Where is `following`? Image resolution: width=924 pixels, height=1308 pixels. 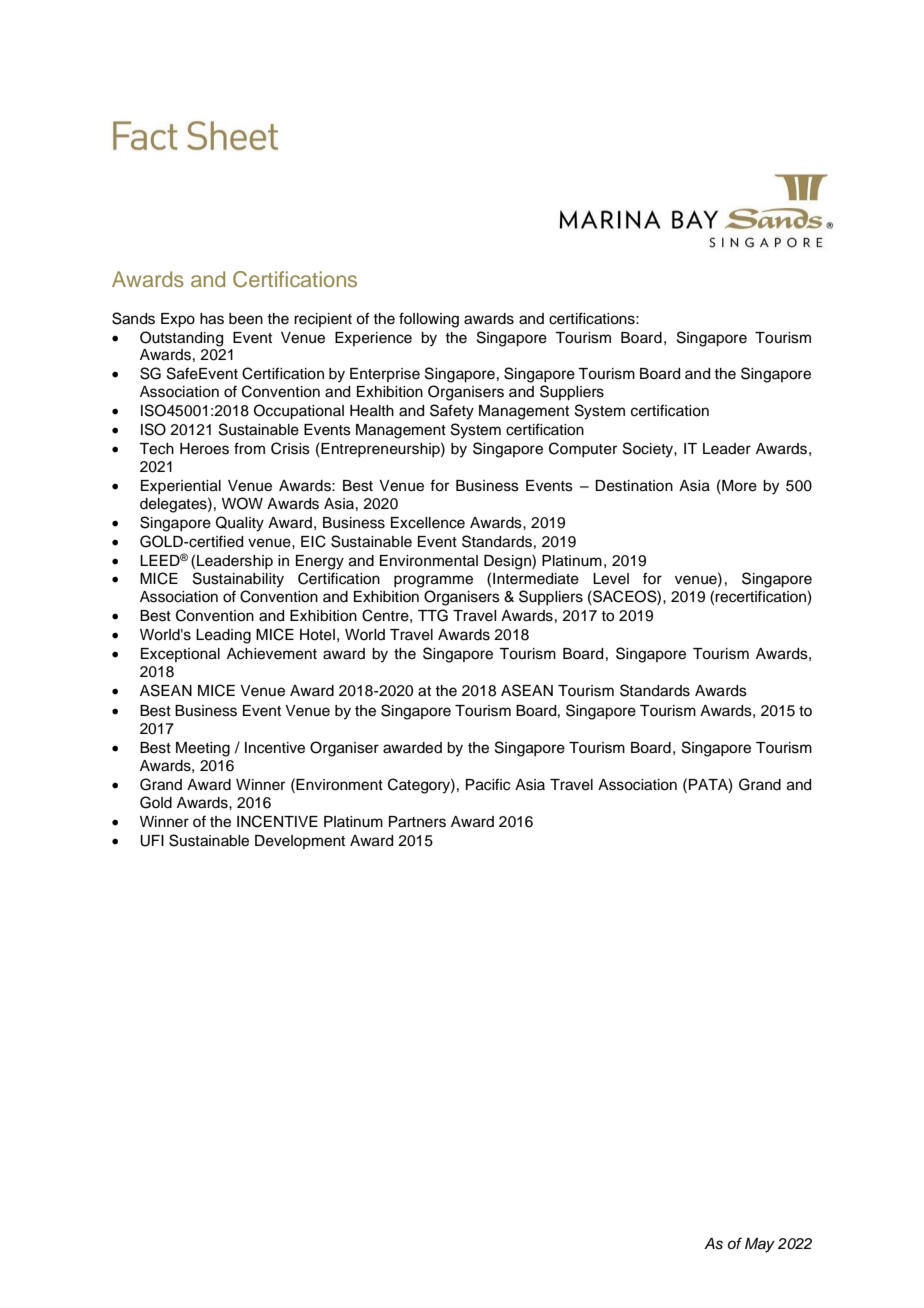 following is located at coordinates (429, 320).
